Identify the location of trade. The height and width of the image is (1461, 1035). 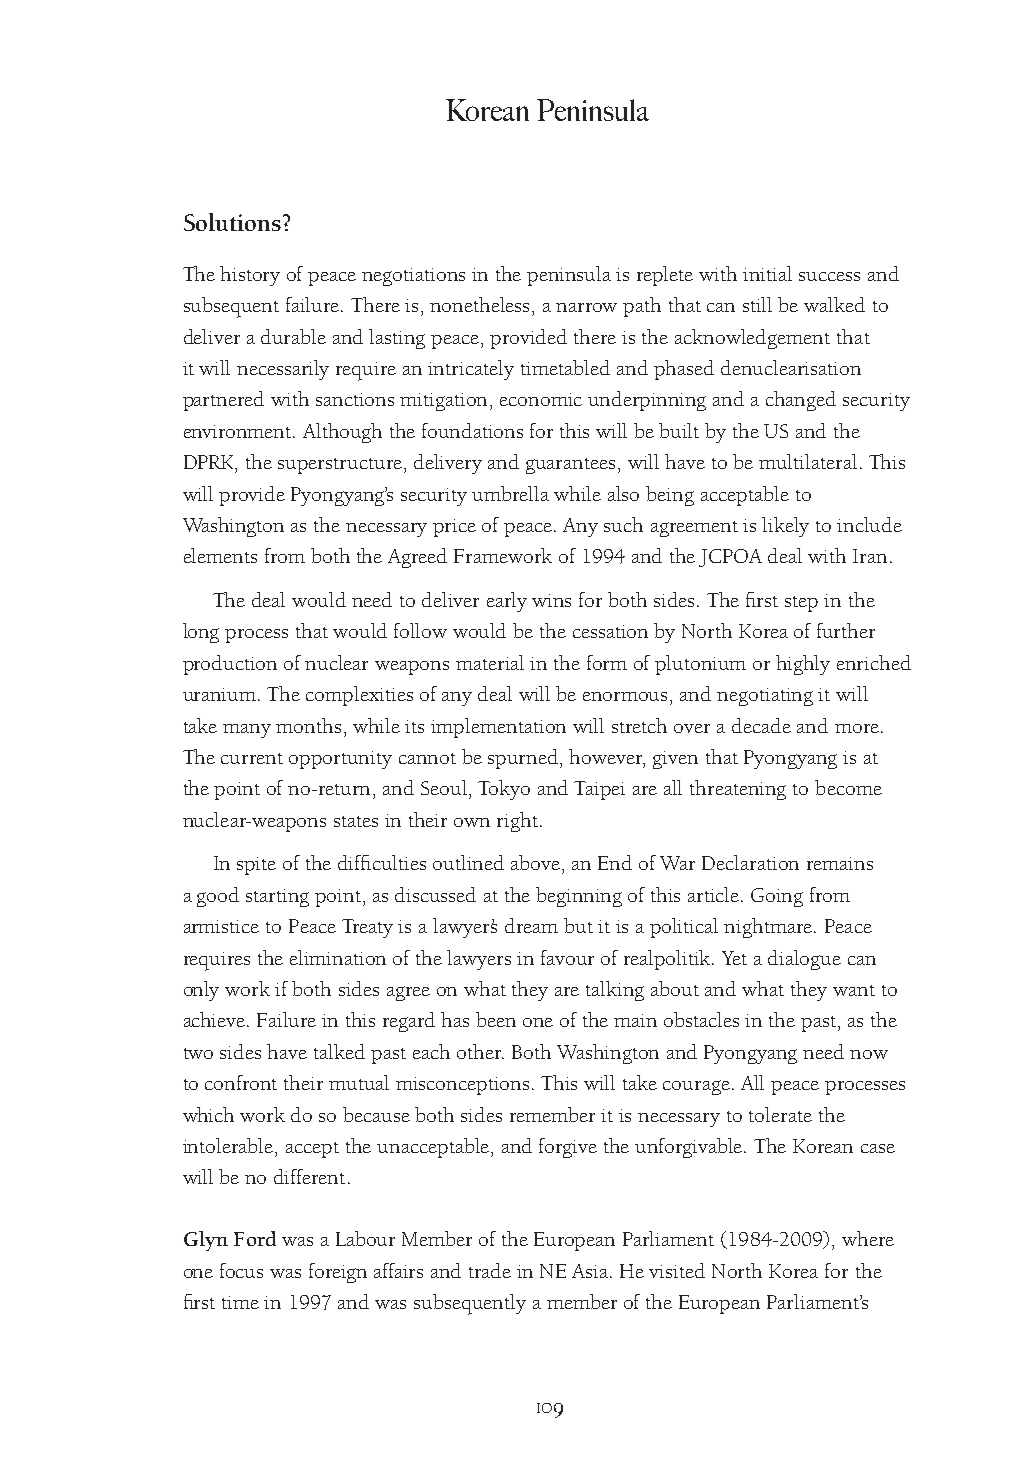
(490, 1270).
